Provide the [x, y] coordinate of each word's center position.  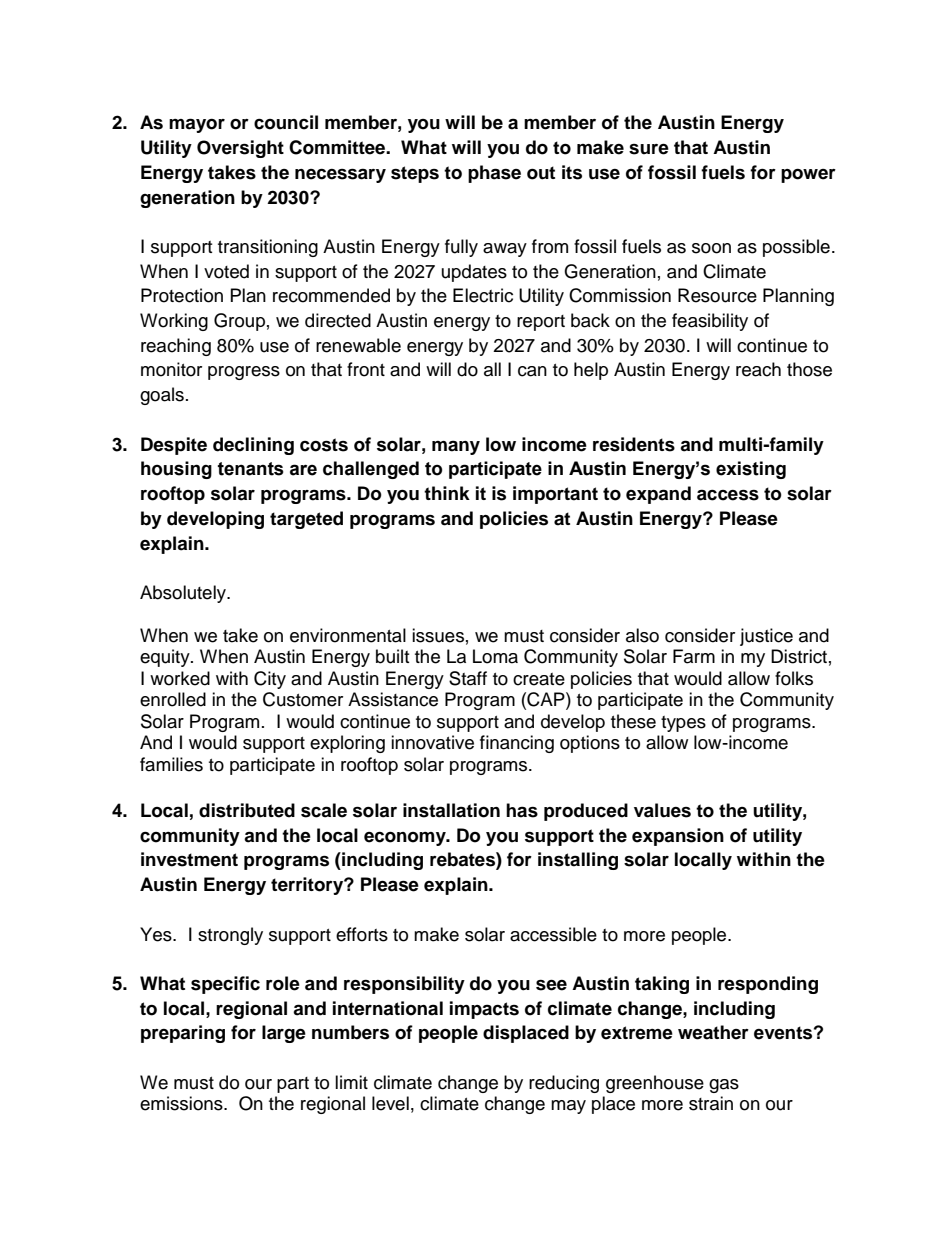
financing [517, 744]
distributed [247, 810]
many [456, 447]
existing [751, 470]
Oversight [240, 149]
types [683, 724]
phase [494, 174]
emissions [182, 1103]
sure [649, 149]
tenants [251, 469]
